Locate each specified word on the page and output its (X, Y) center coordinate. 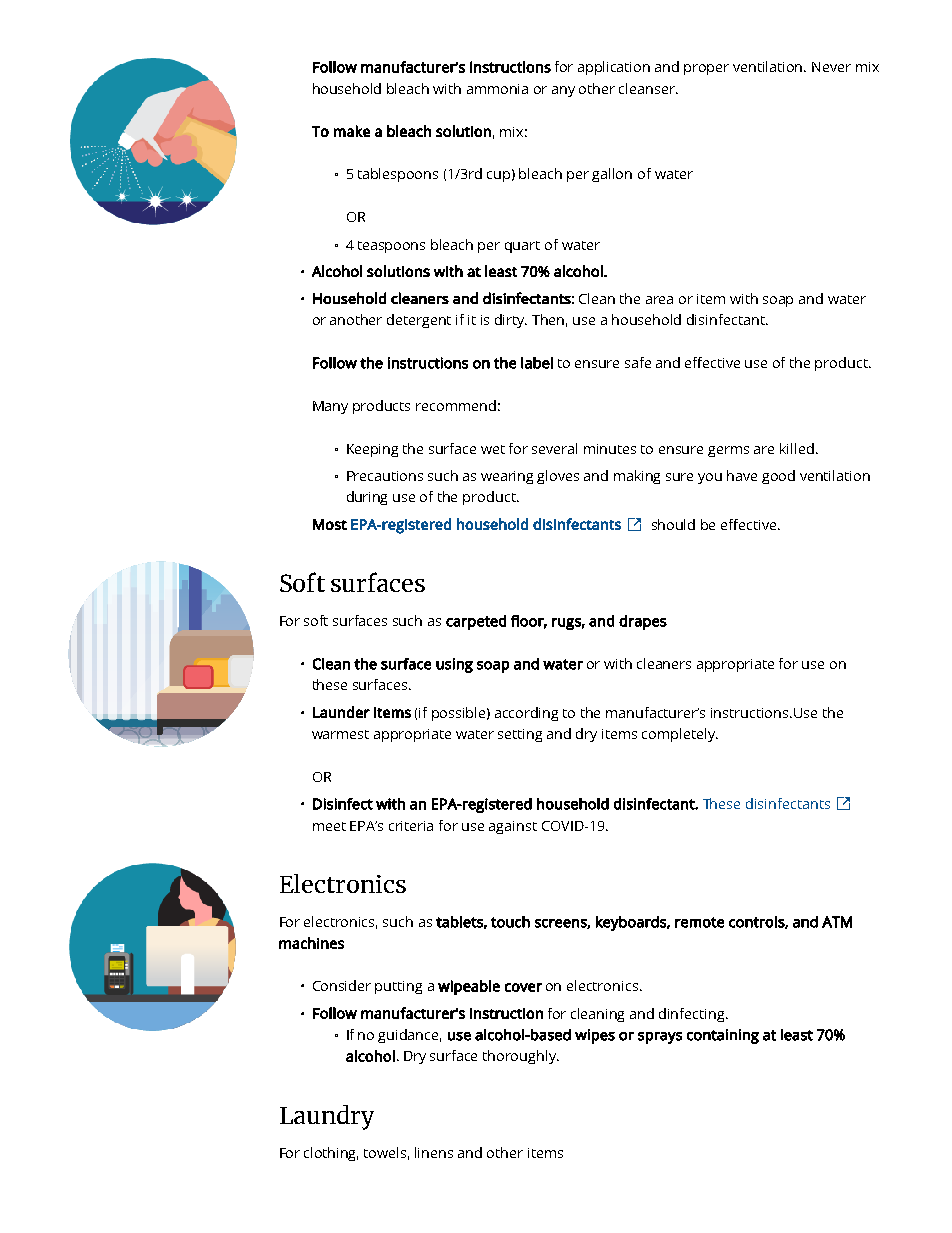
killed (797, 448)
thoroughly (521, 1057)
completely (680, 735)
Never (831, 67)
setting (520, 735)
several (554, 448)
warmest (340, 734)
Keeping (372, 450)
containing (723, 1036)
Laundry (327, 1117)
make (352, 131)
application (614, 68)
